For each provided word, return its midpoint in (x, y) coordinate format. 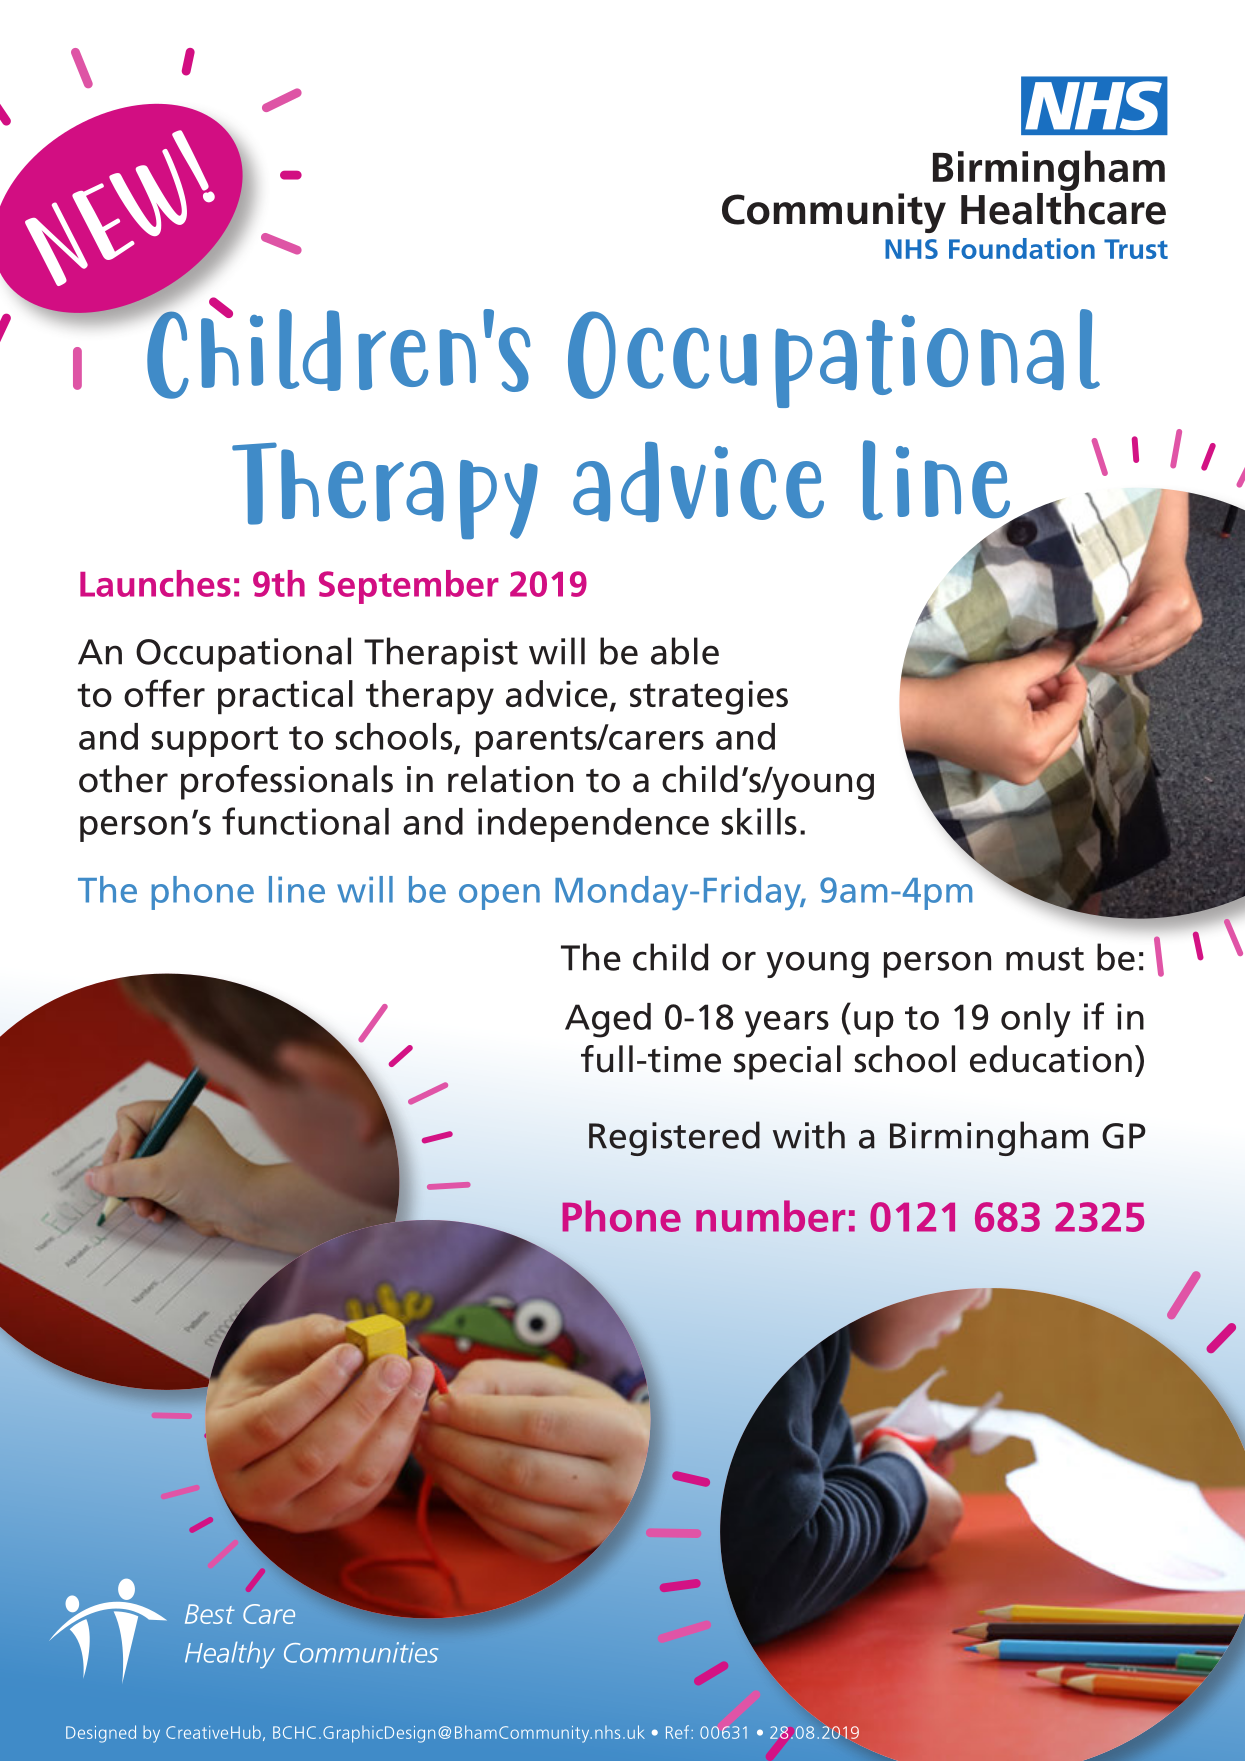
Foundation (1022, 248)
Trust (1136, 249)
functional (305, 821)
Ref (679, 1732)
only (1036, 1020)
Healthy (230, 1655)
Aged (608, 1020)
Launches (155, 583)
